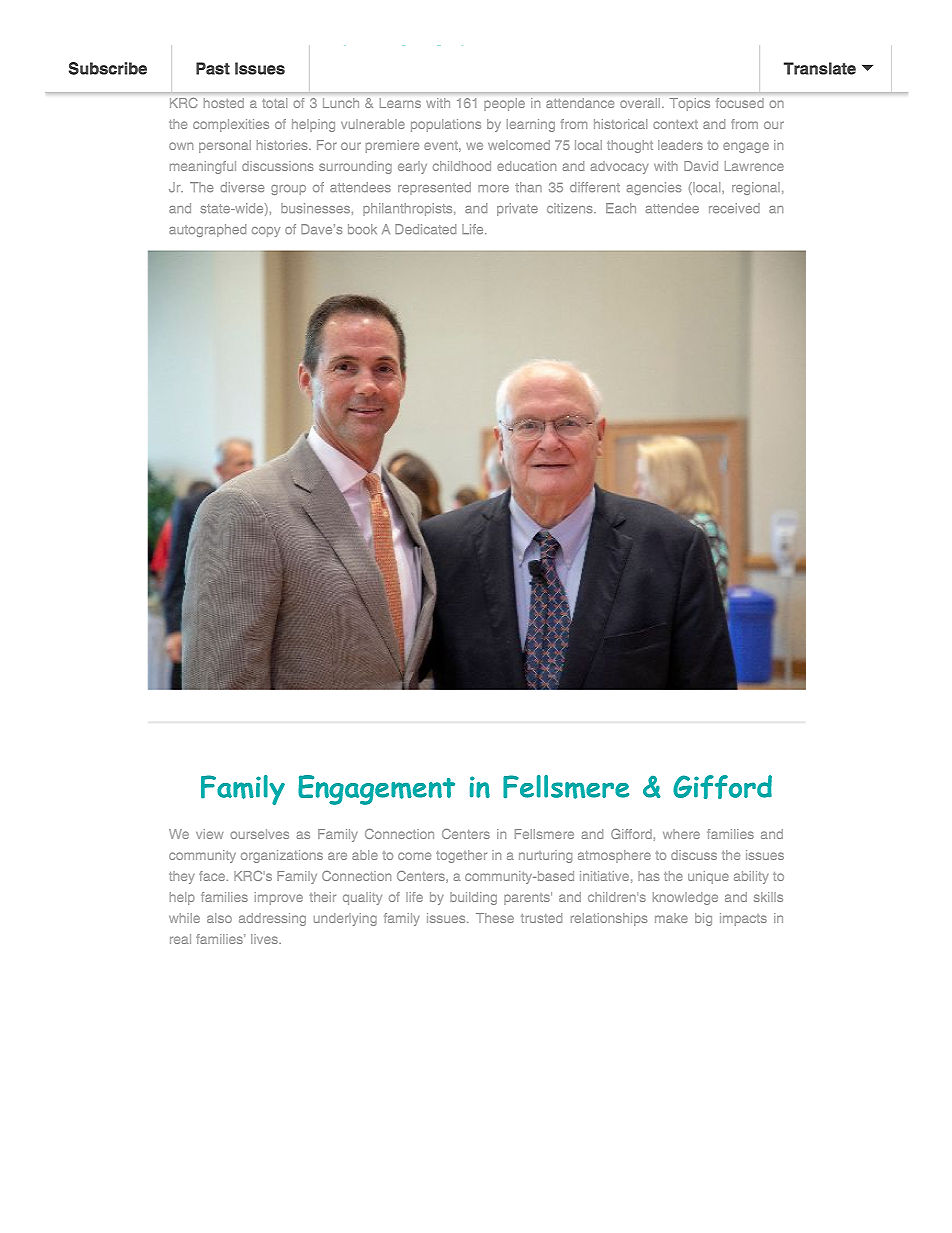  What do you see at coordinates (425, 229) in the screenshot?
I see `Dedicated` at bounding box center [425, 229].
